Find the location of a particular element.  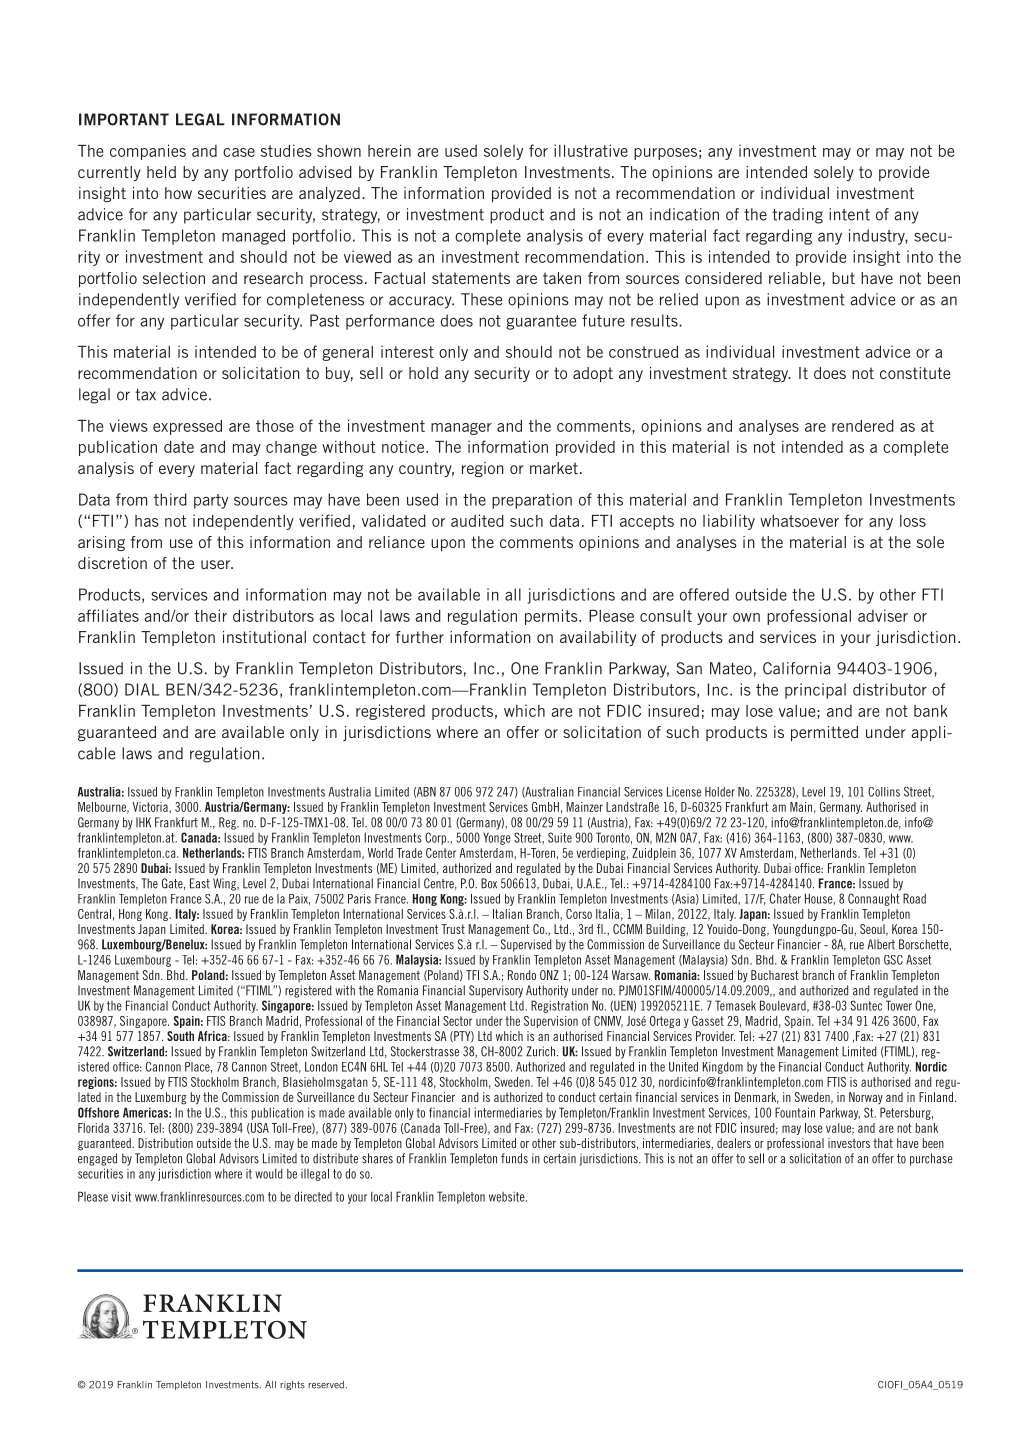

rights is located at coordinates (292, 1385).
